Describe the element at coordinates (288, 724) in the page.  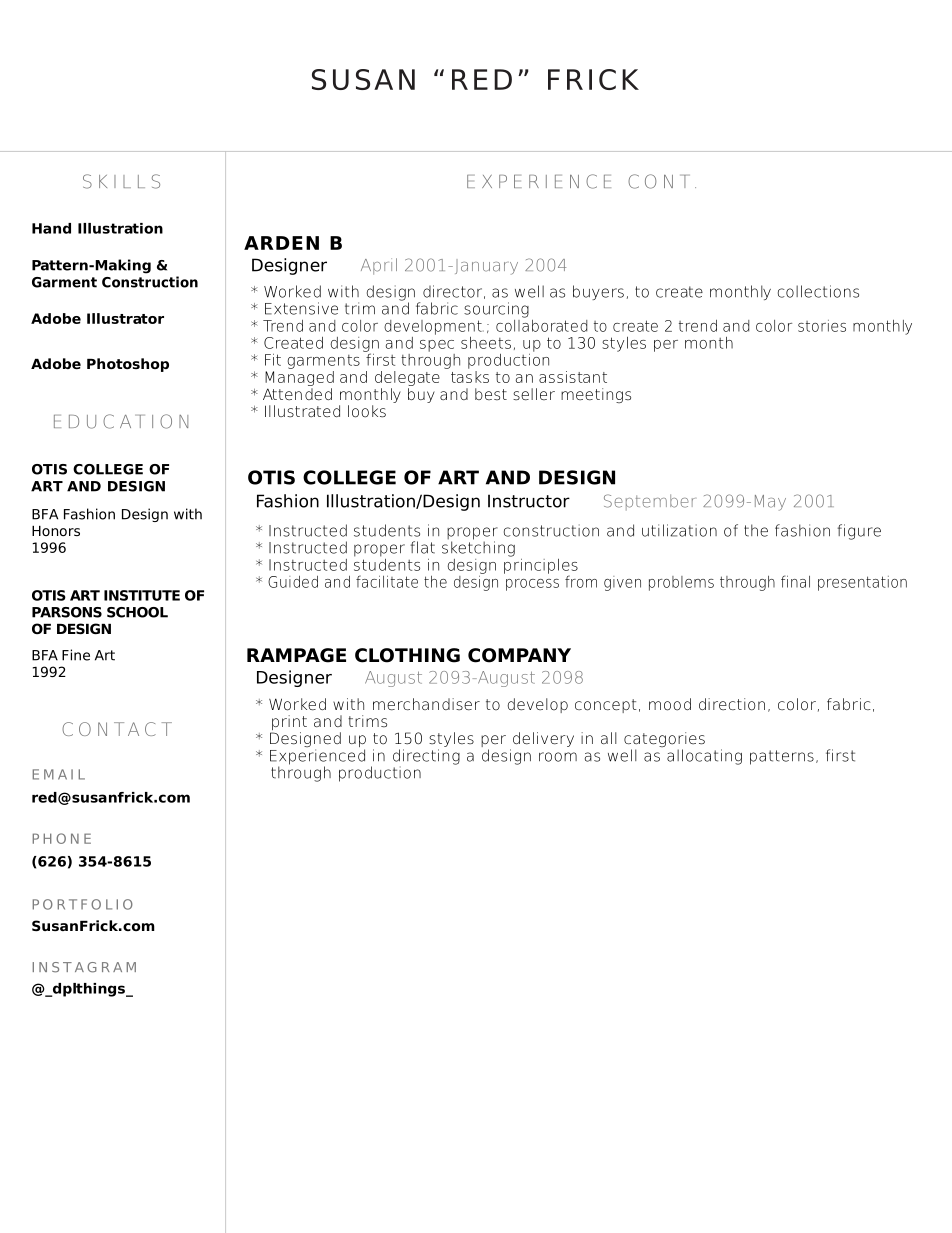
I see `print` at that location.
